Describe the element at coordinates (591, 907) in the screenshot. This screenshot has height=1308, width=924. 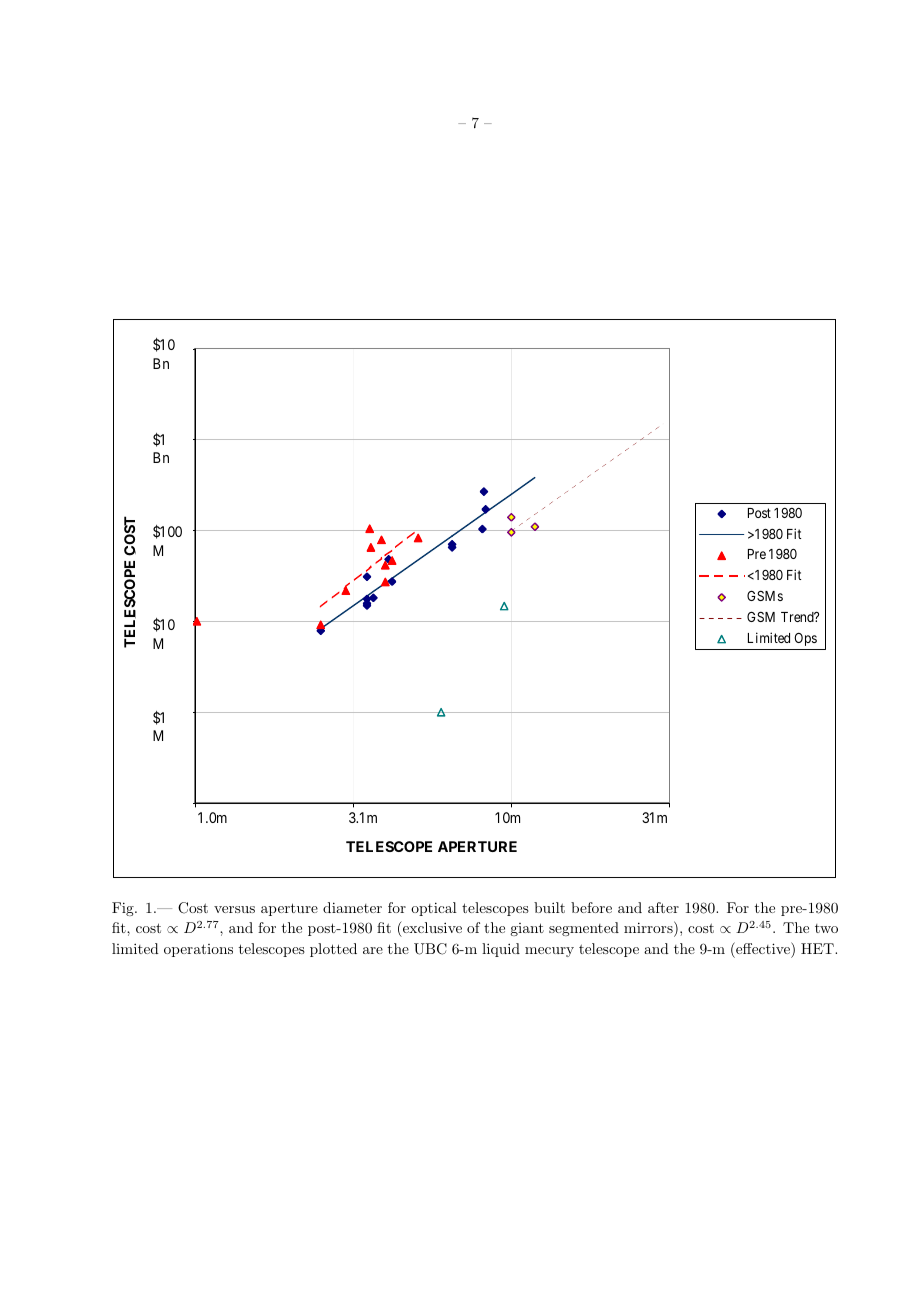
I see `before` at that location.
